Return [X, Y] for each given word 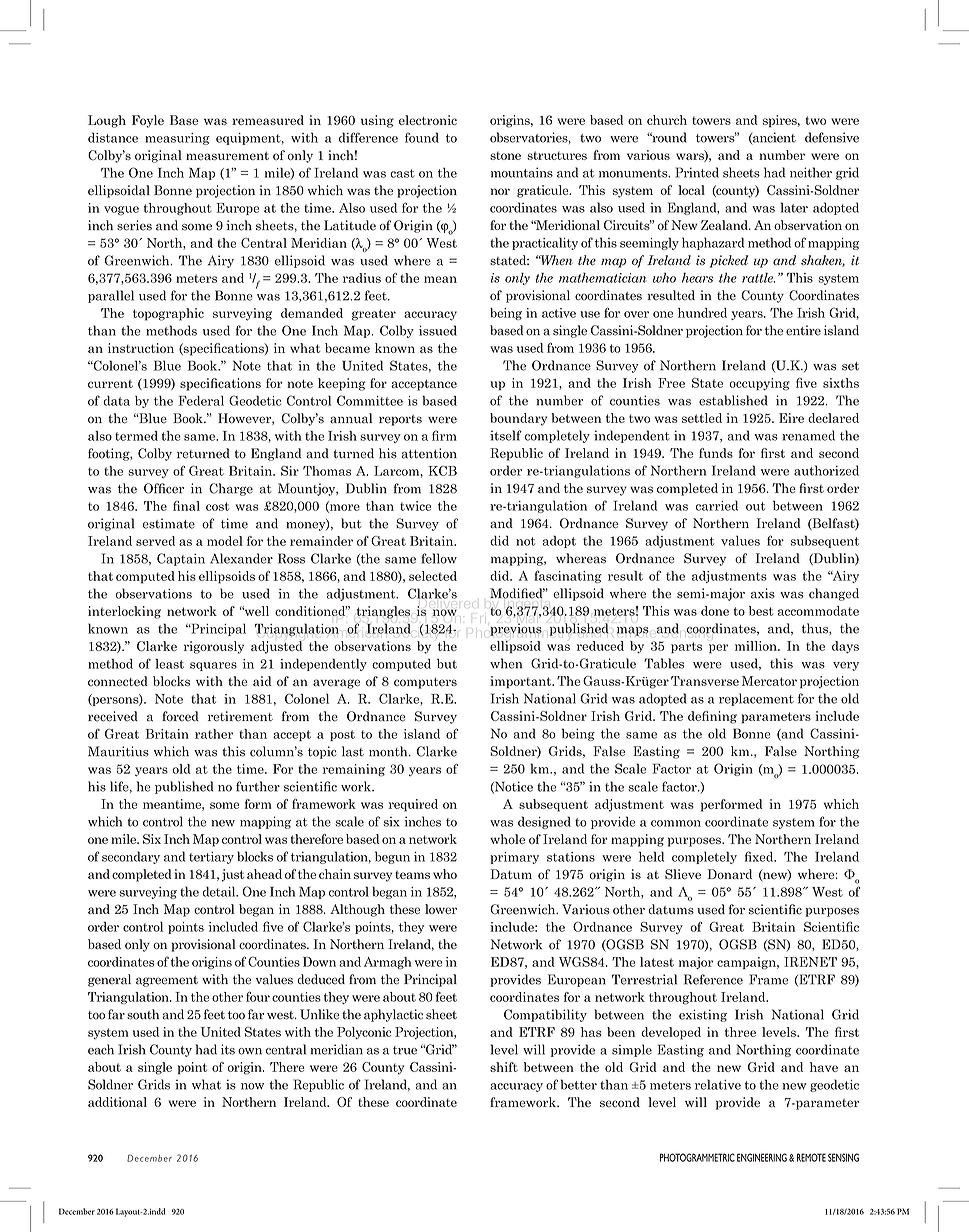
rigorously [214, 647]
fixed [760, 856]
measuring [177, 139]
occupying [759, 384]
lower [441, 909]
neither [811, 172]
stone [505, 156]
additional [117, 1102]
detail [220, 891]
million [757, 646]
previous [516, 629]
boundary [518, 419]
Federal [201, 401]
